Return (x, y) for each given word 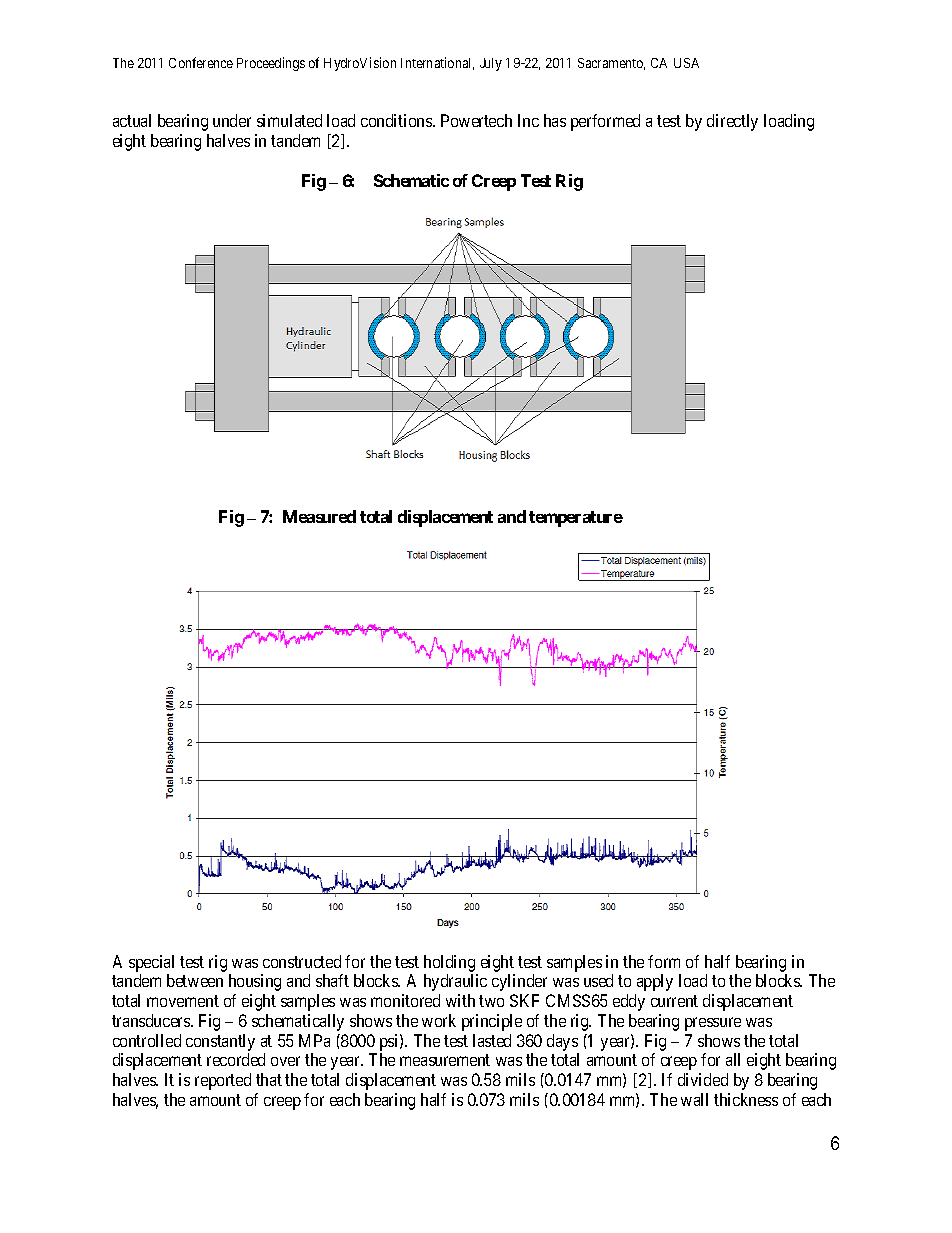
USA (686, 63)
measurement (445, 1060)
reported (223, 1081)
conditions (397, 120)
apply (655, 982)
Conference (201, 62)
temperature (576, 519)
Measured (319, 516)
